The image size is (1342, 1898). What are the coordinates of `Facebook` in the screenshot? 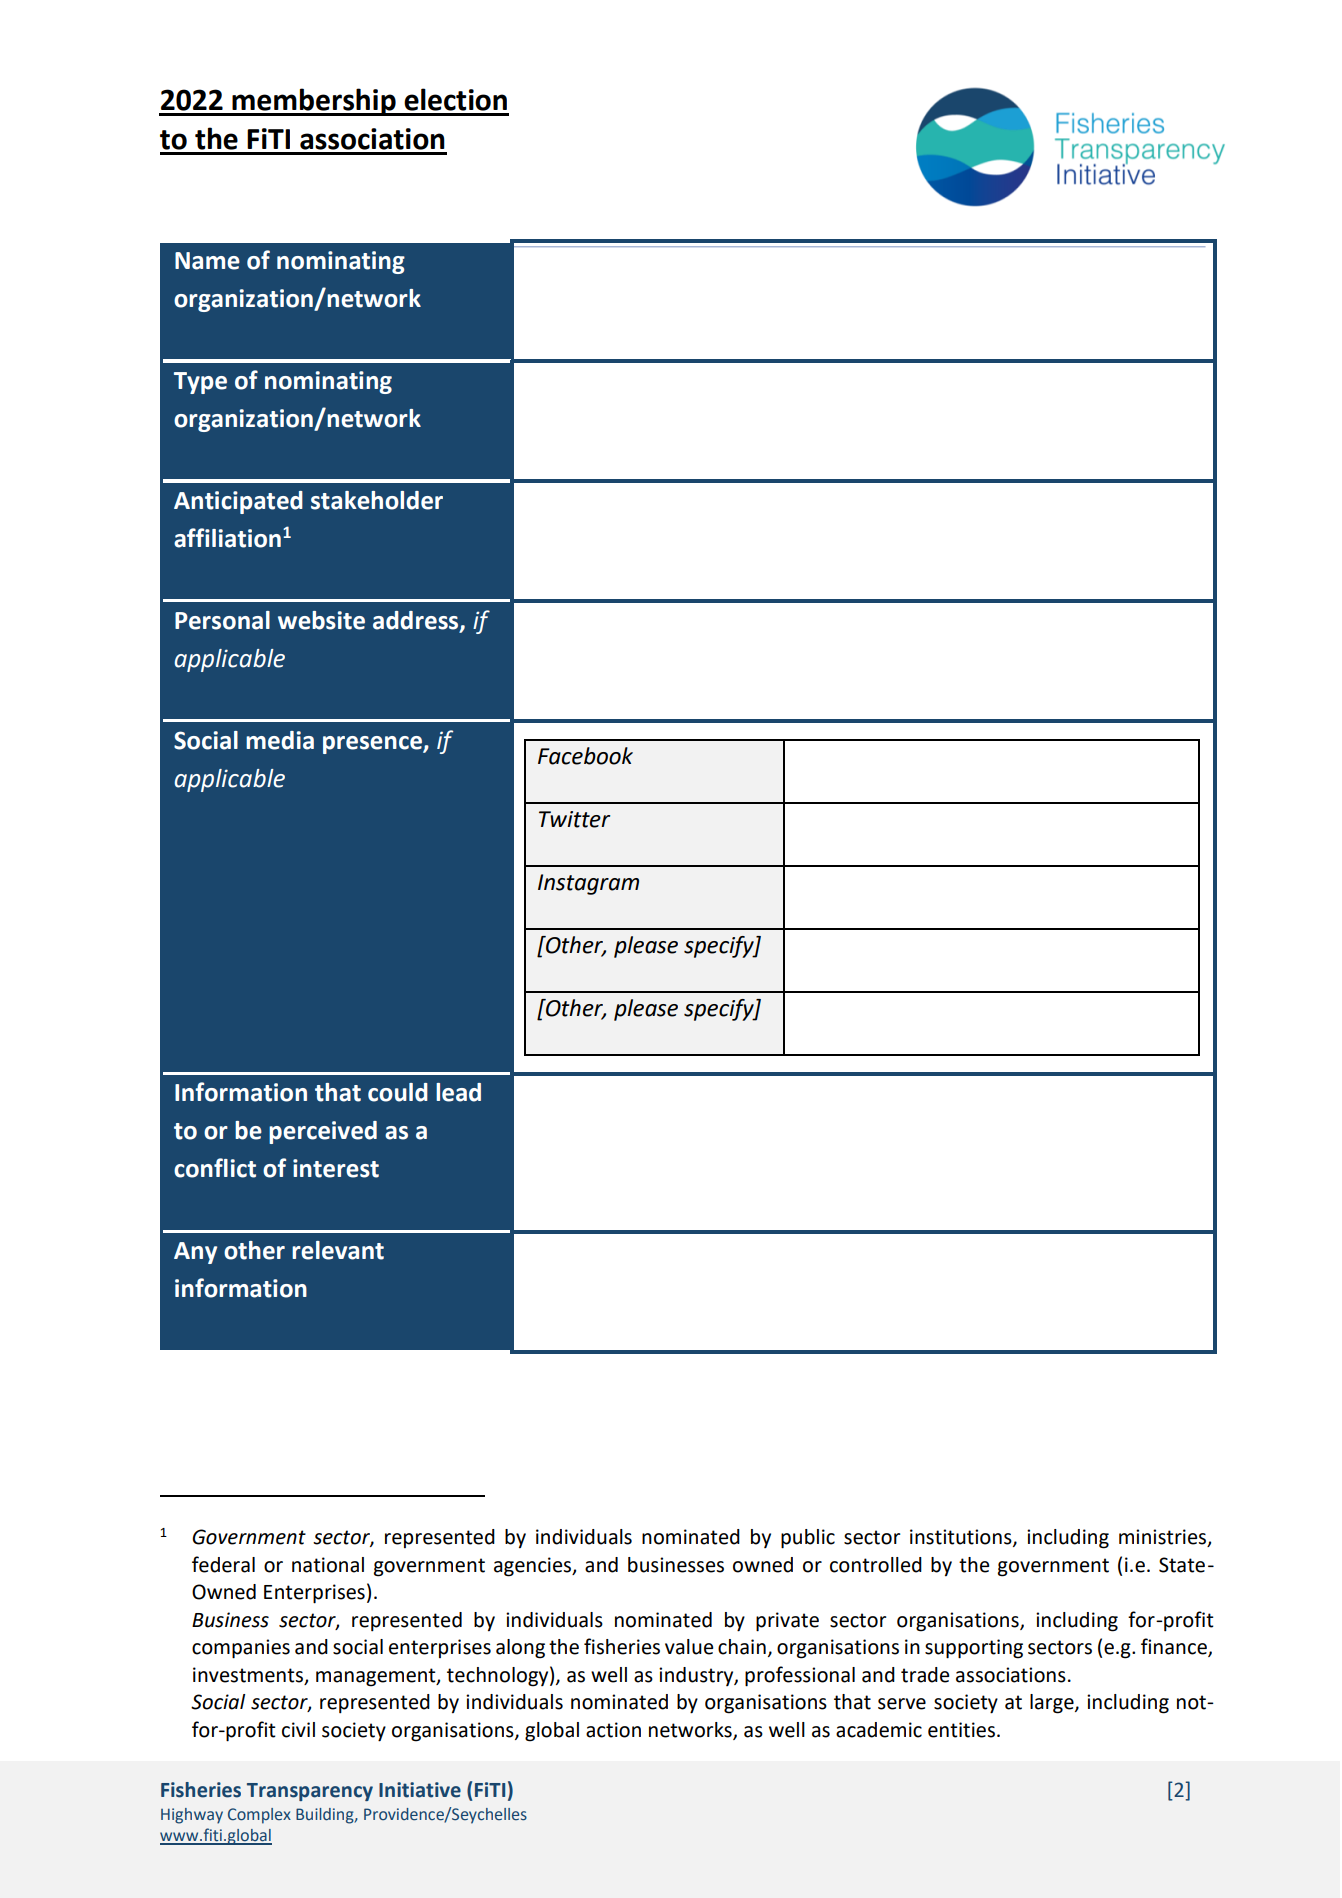 It's located at (585, 756).
